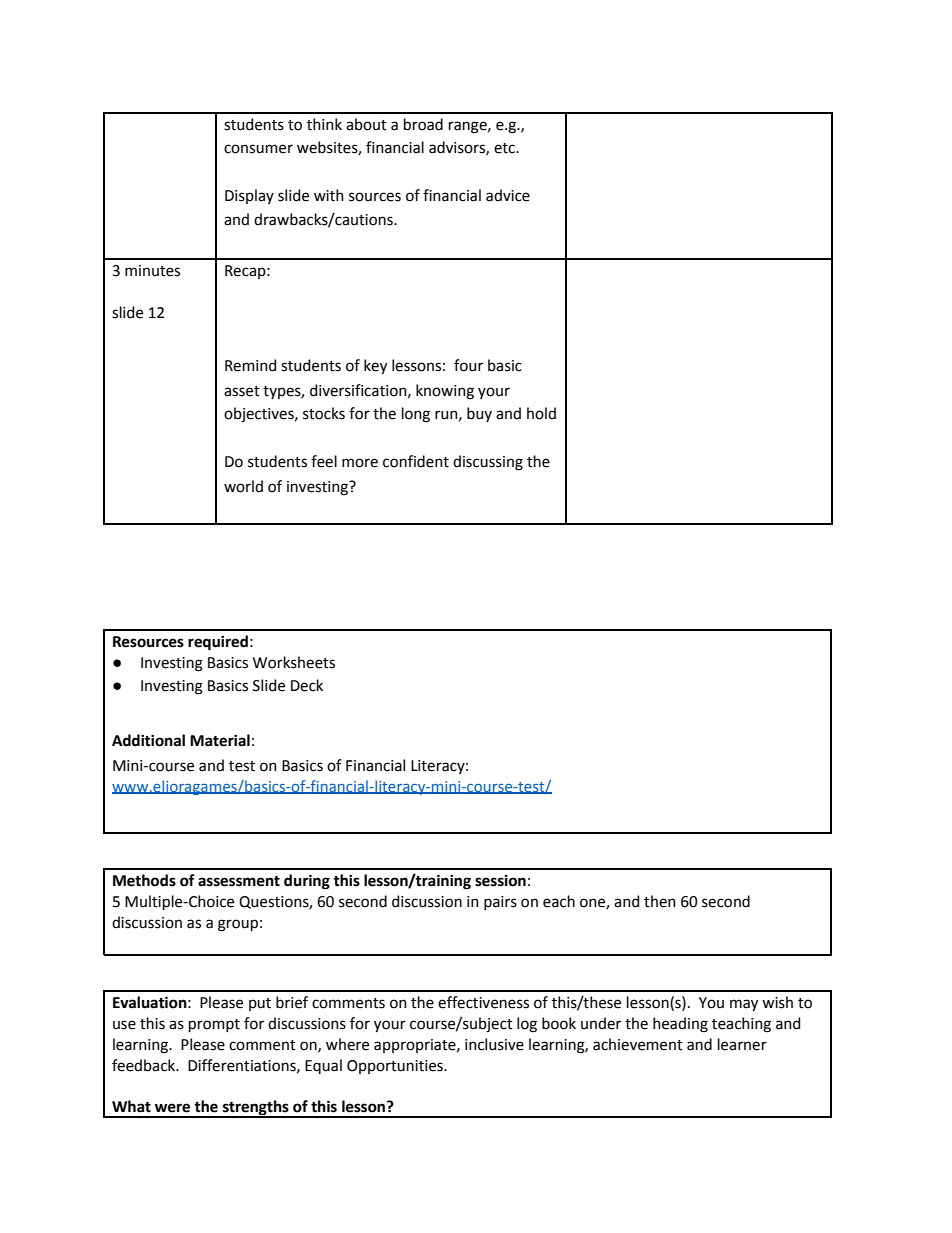 Image resolution: width=952 pixels, height=1233 pixels. Describe the element at coordinates (258, 149) in the document. I see `consumer` at that location.
